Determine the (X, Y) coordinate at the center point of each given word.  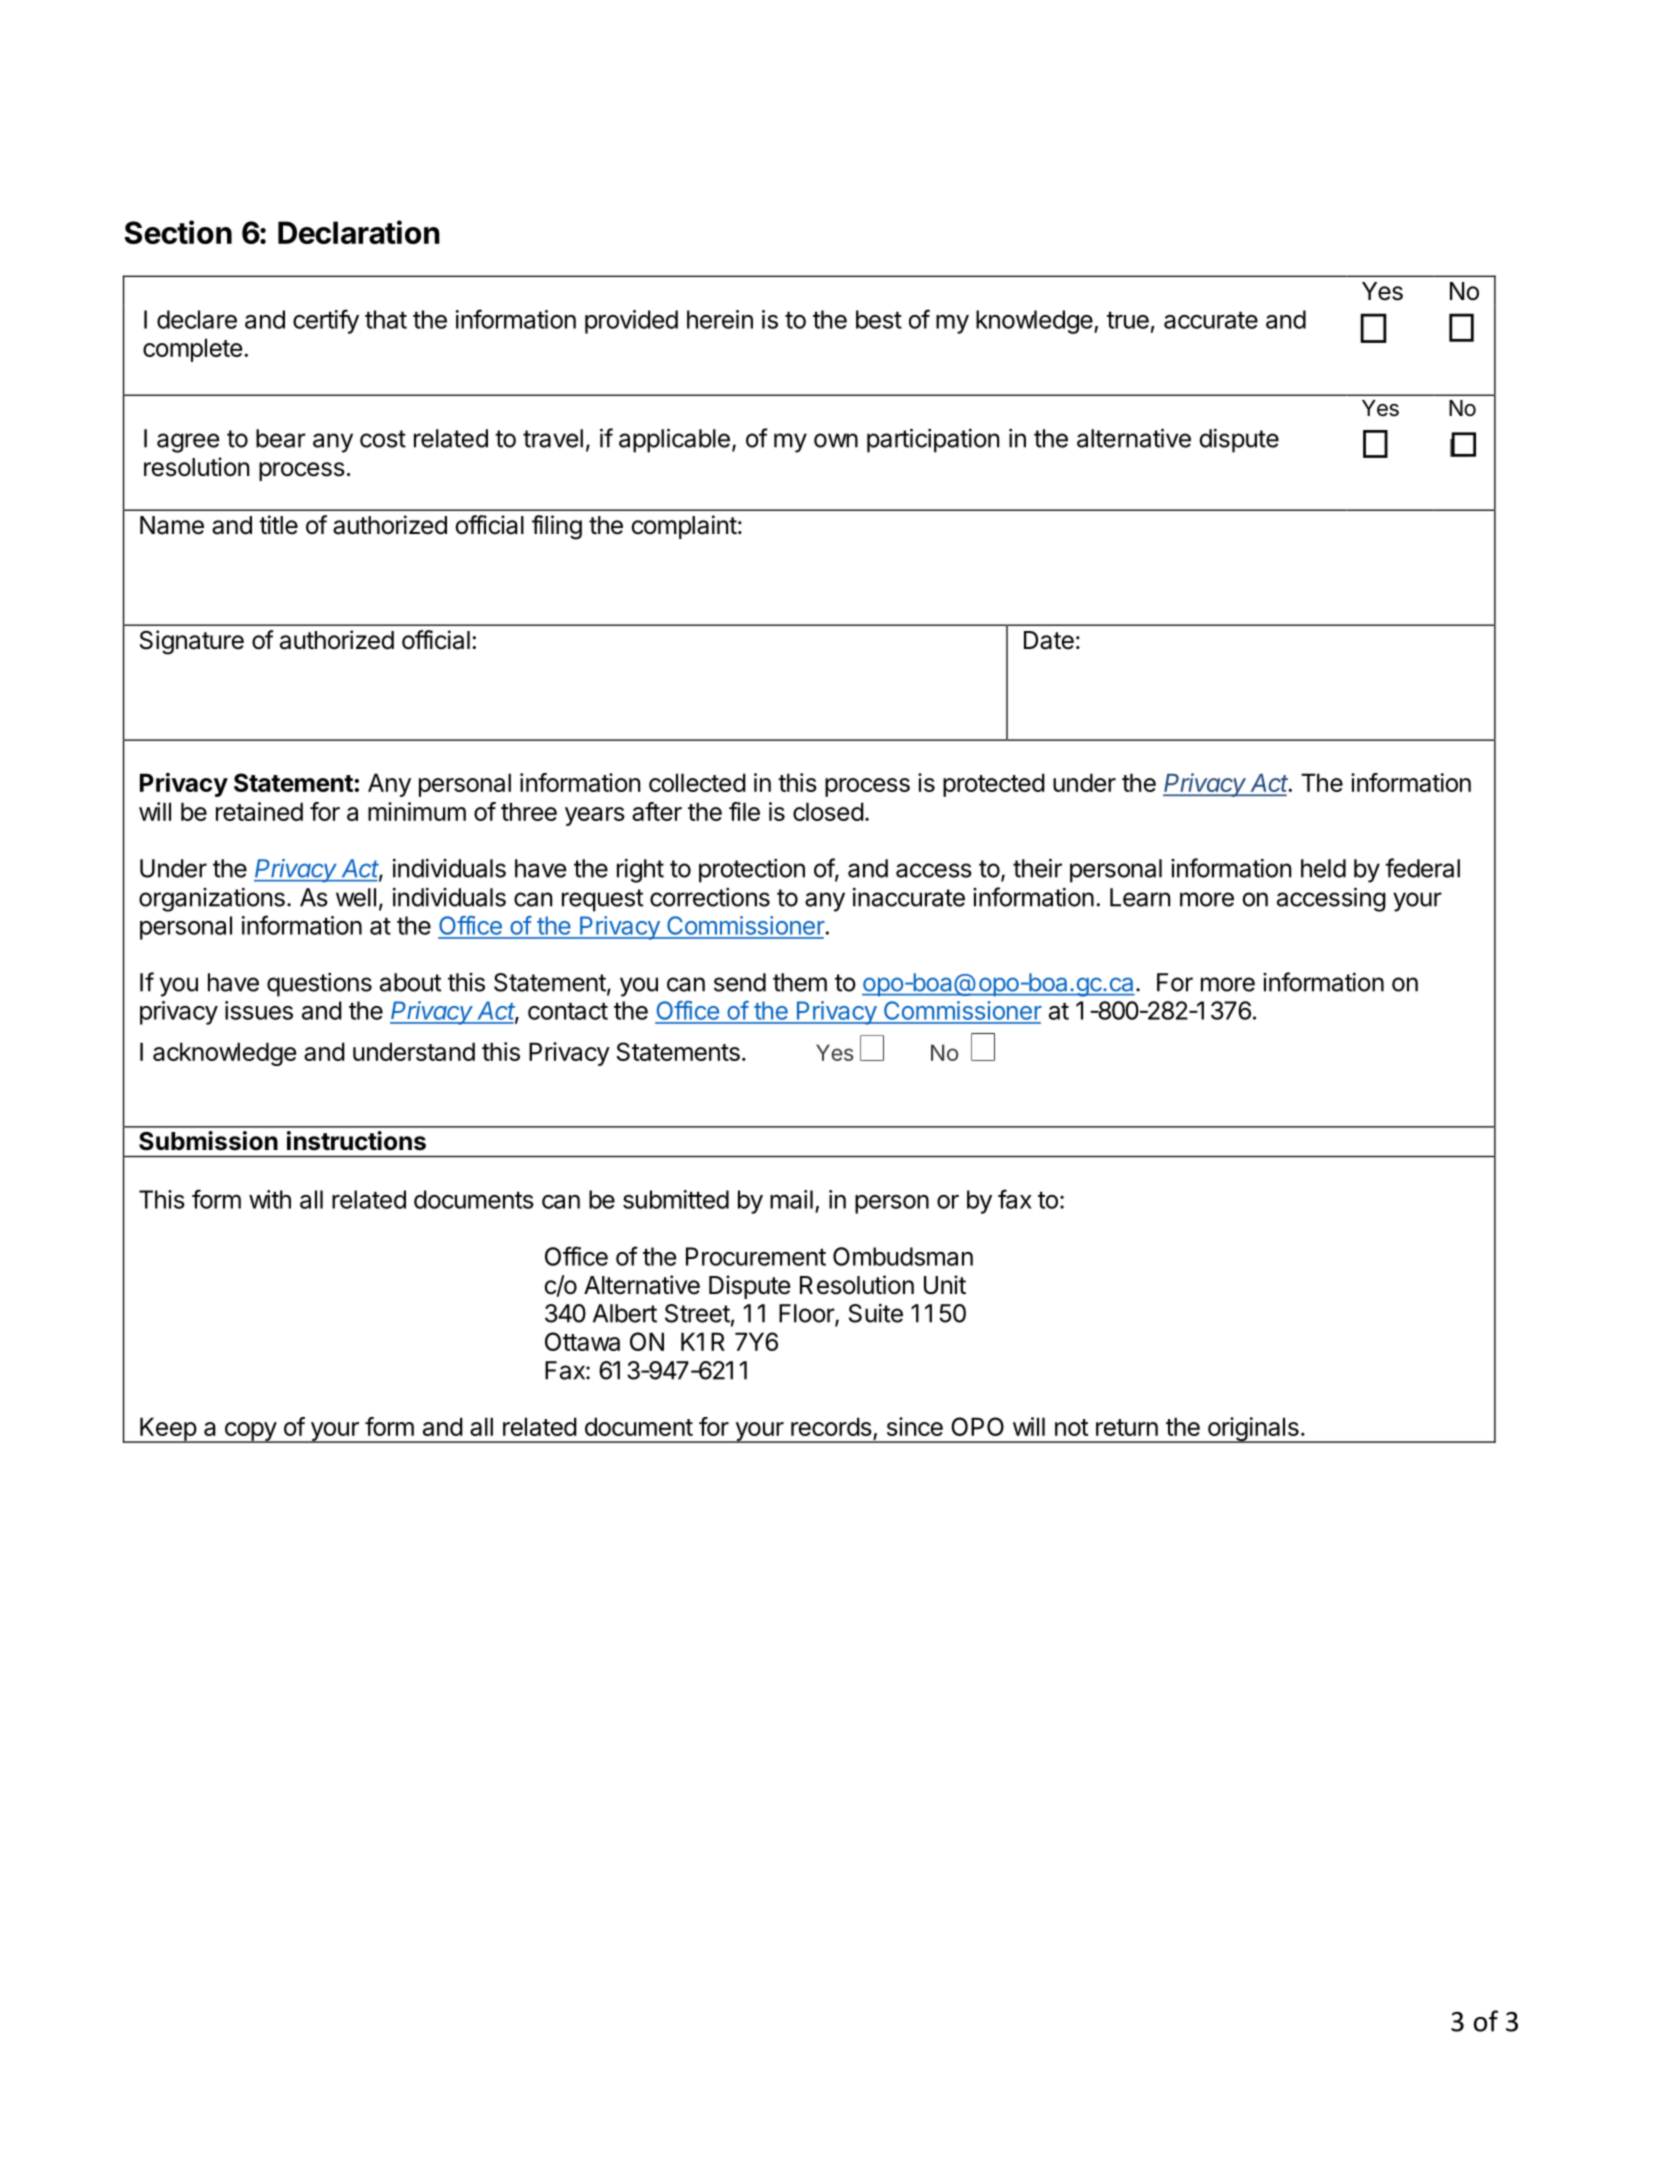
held (1323, 868)
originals (1253, 1430)
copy (250, 1432)
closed (828, 811)
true (1128, 320)
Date (1049, 640)
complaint (684, 527)
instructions (356, 1141)
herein (720, 319)
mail (791, 1199)
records (831, 1426)
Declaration (359, 232)
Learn (1140, 897)
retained (259, 811)
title (278, 525)
